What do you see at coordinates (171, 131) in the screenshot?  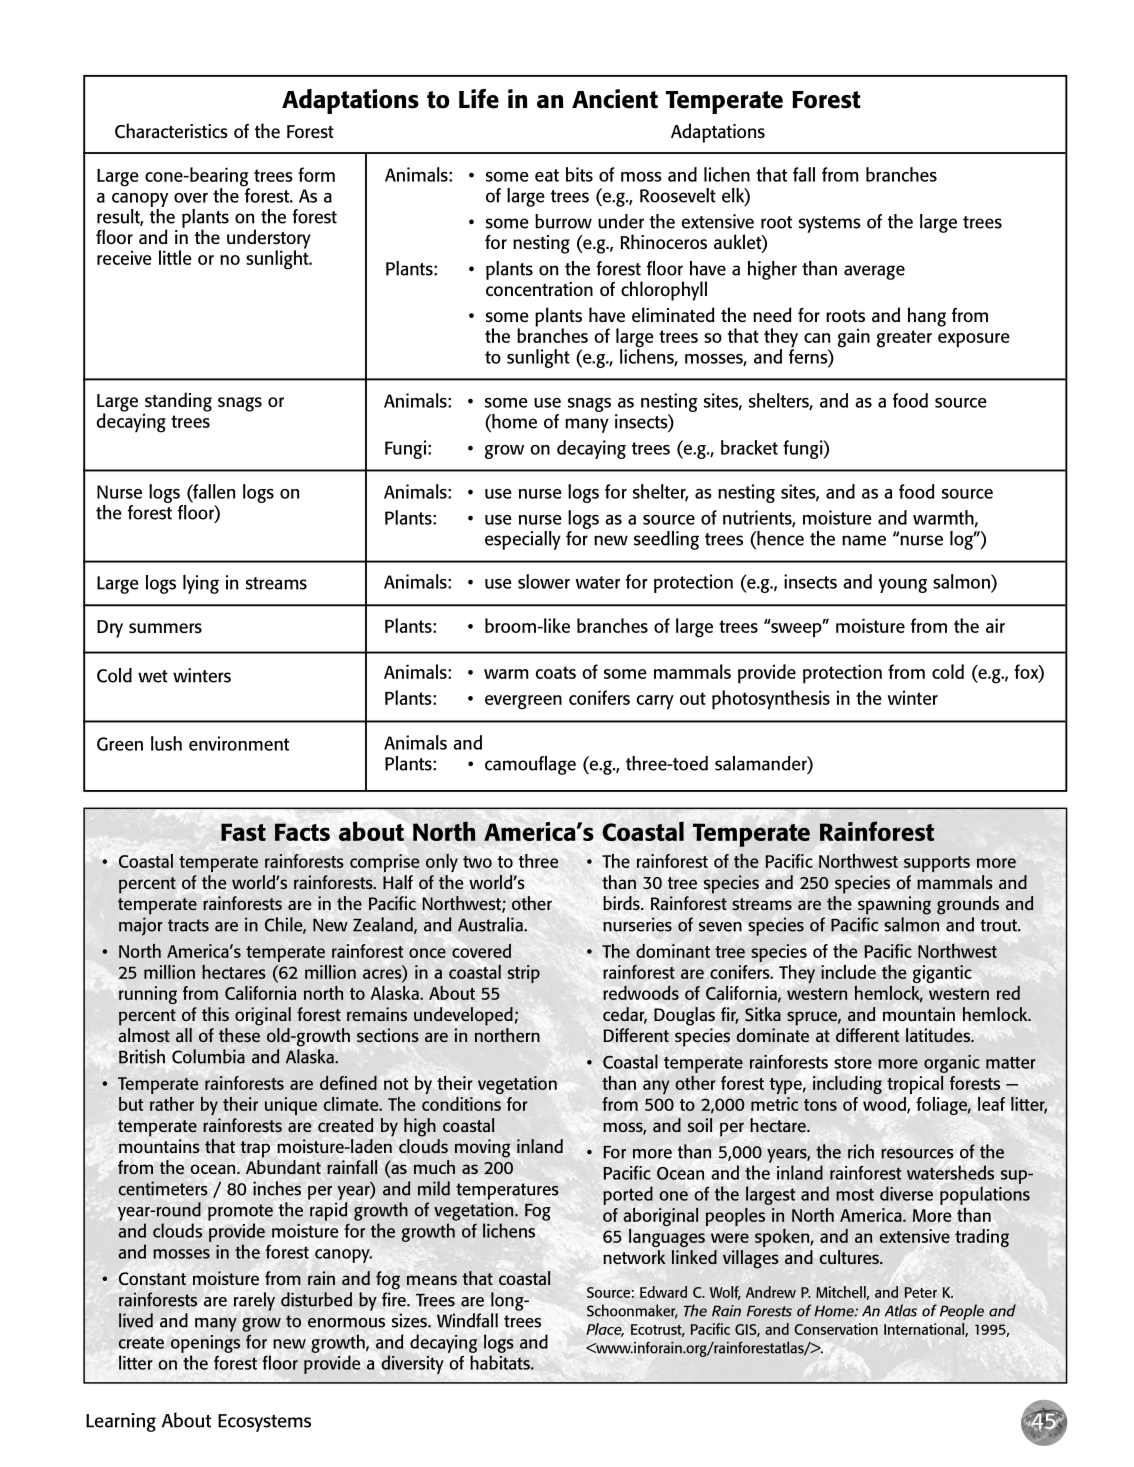 I see `Characteristics` at bounding box center [171, 131].
